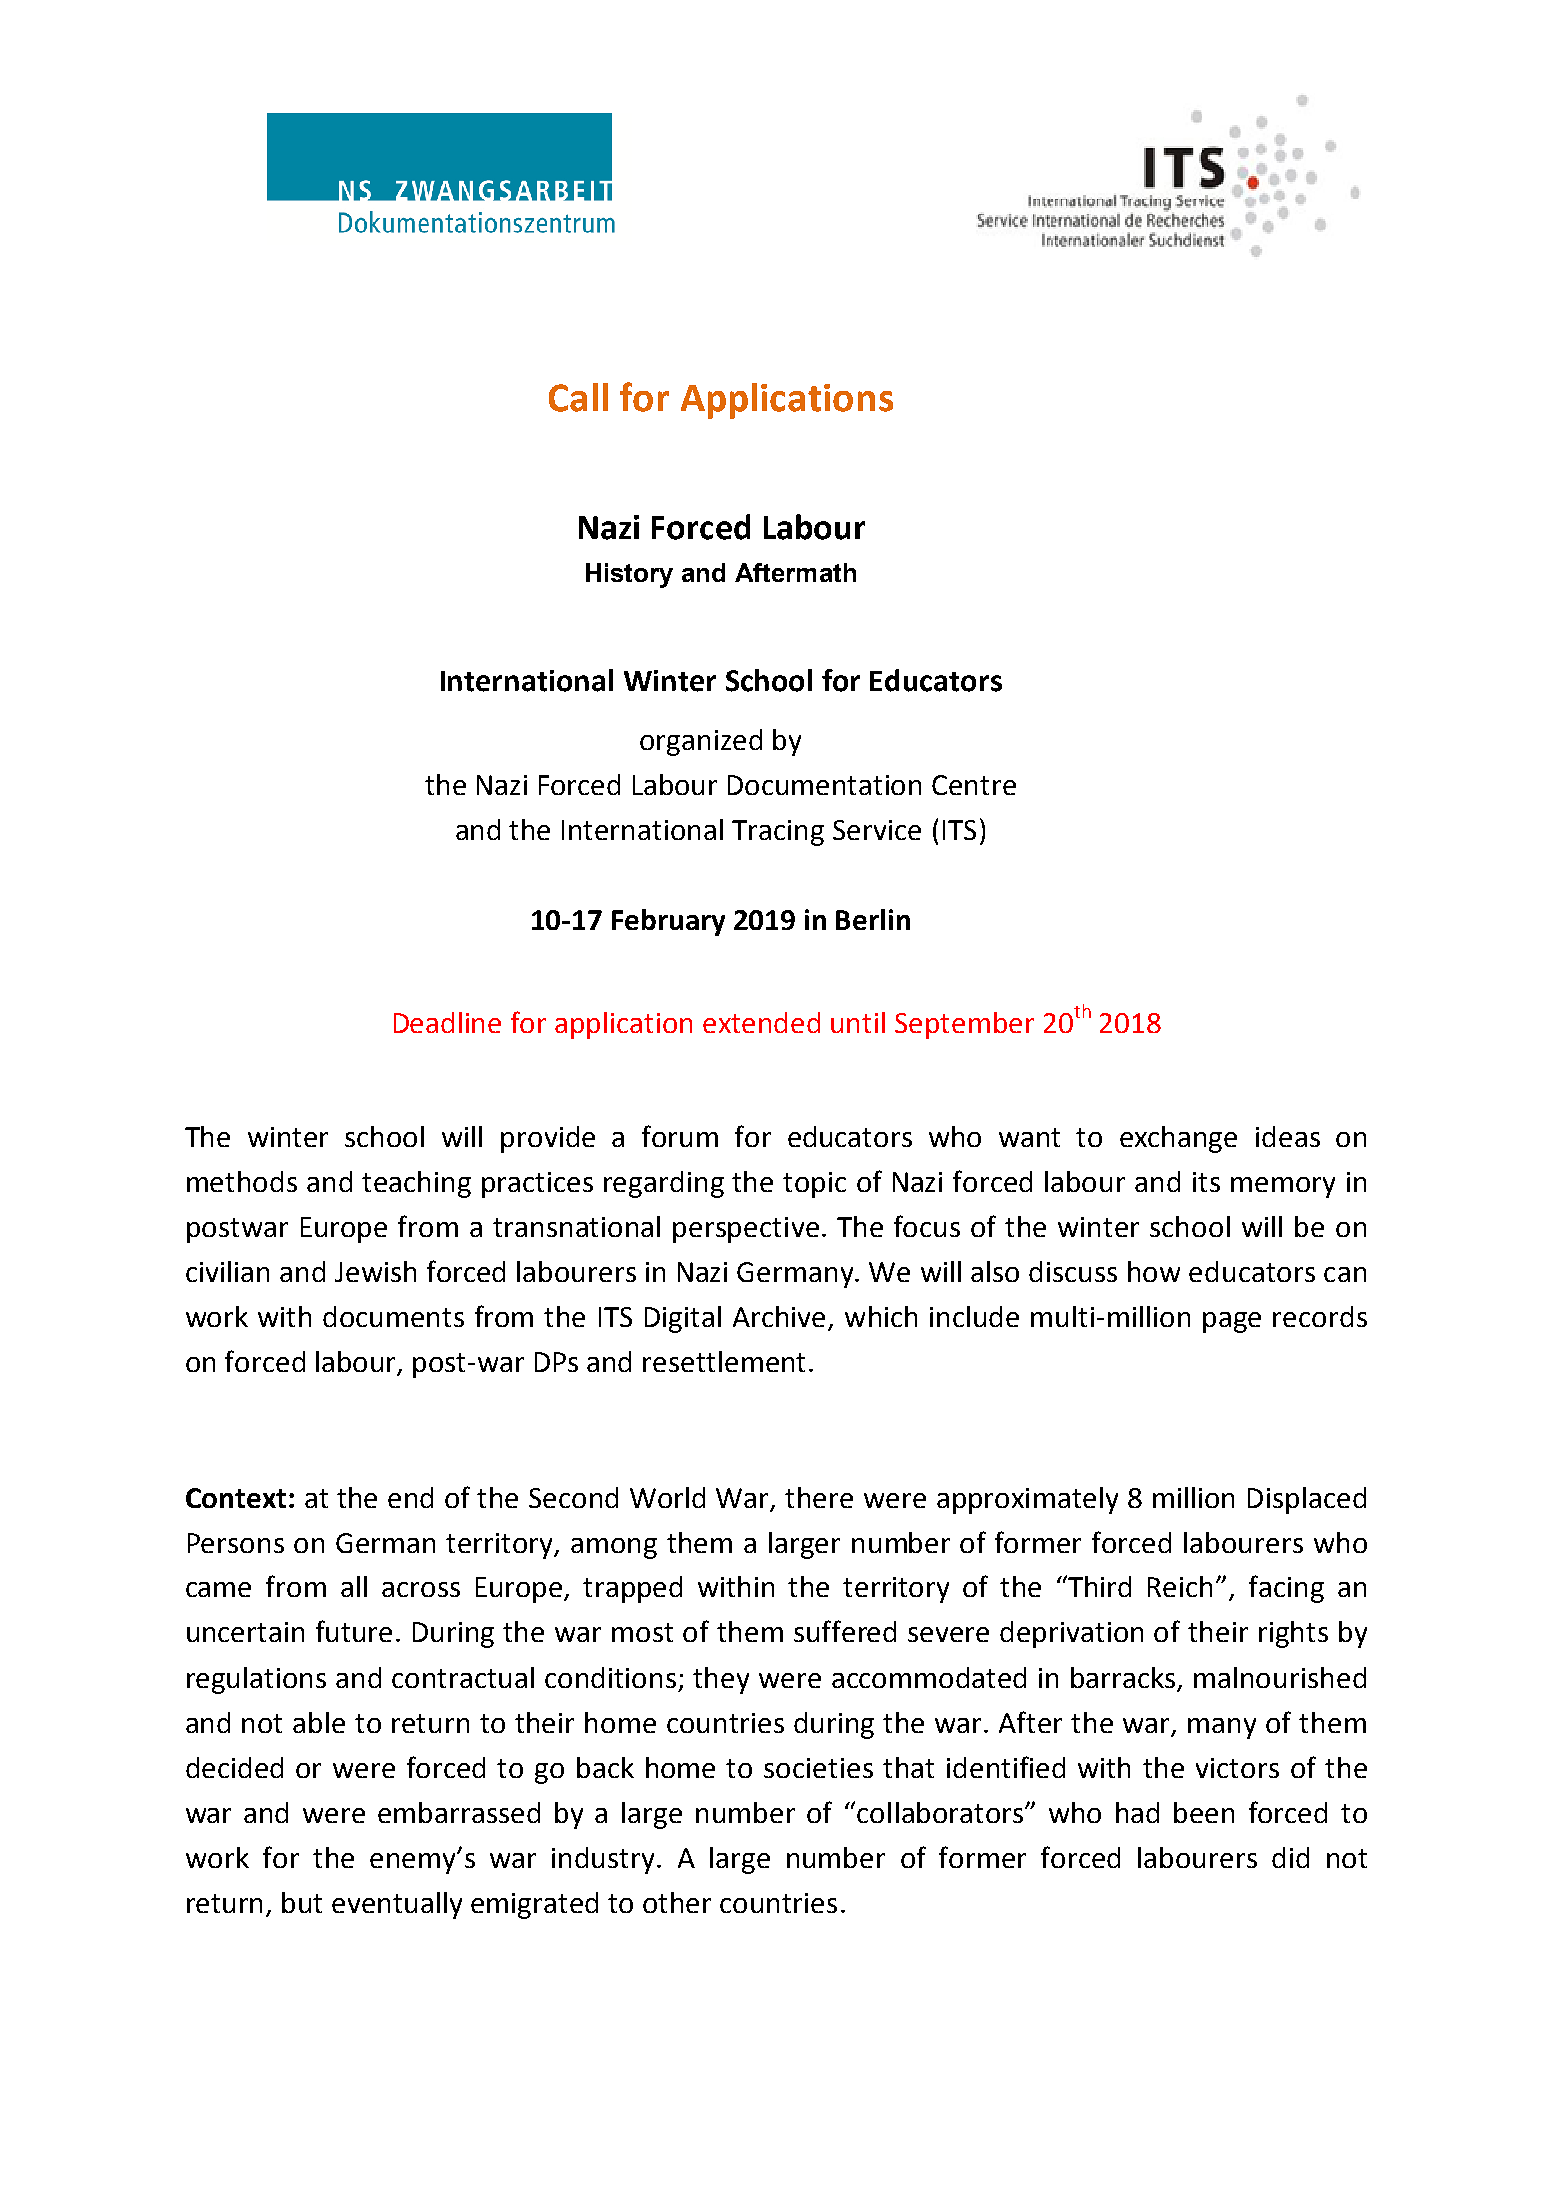  I want to click on Berlin, so click(873, 919).
